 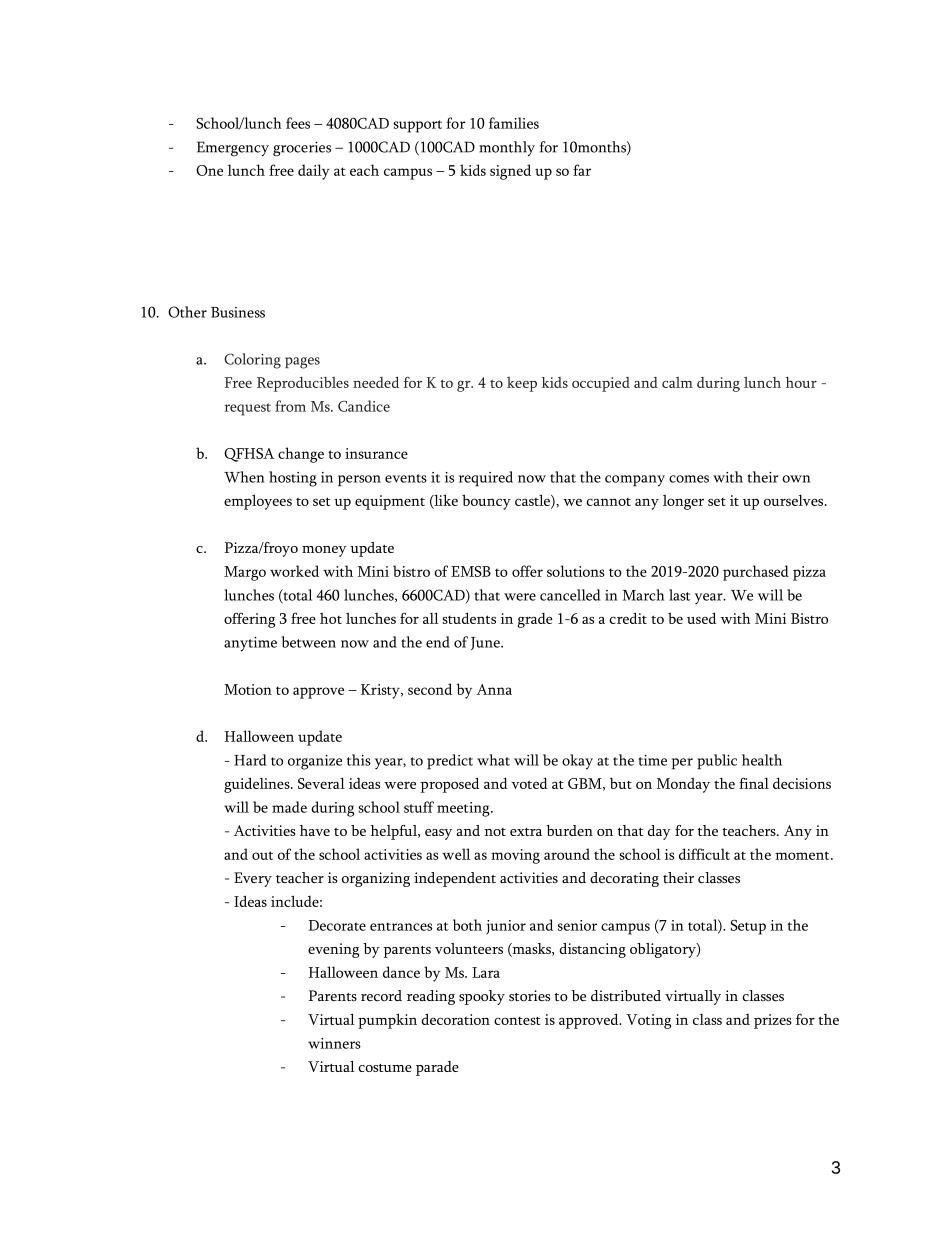 I want to click on required, so click(x=486, y=479).
